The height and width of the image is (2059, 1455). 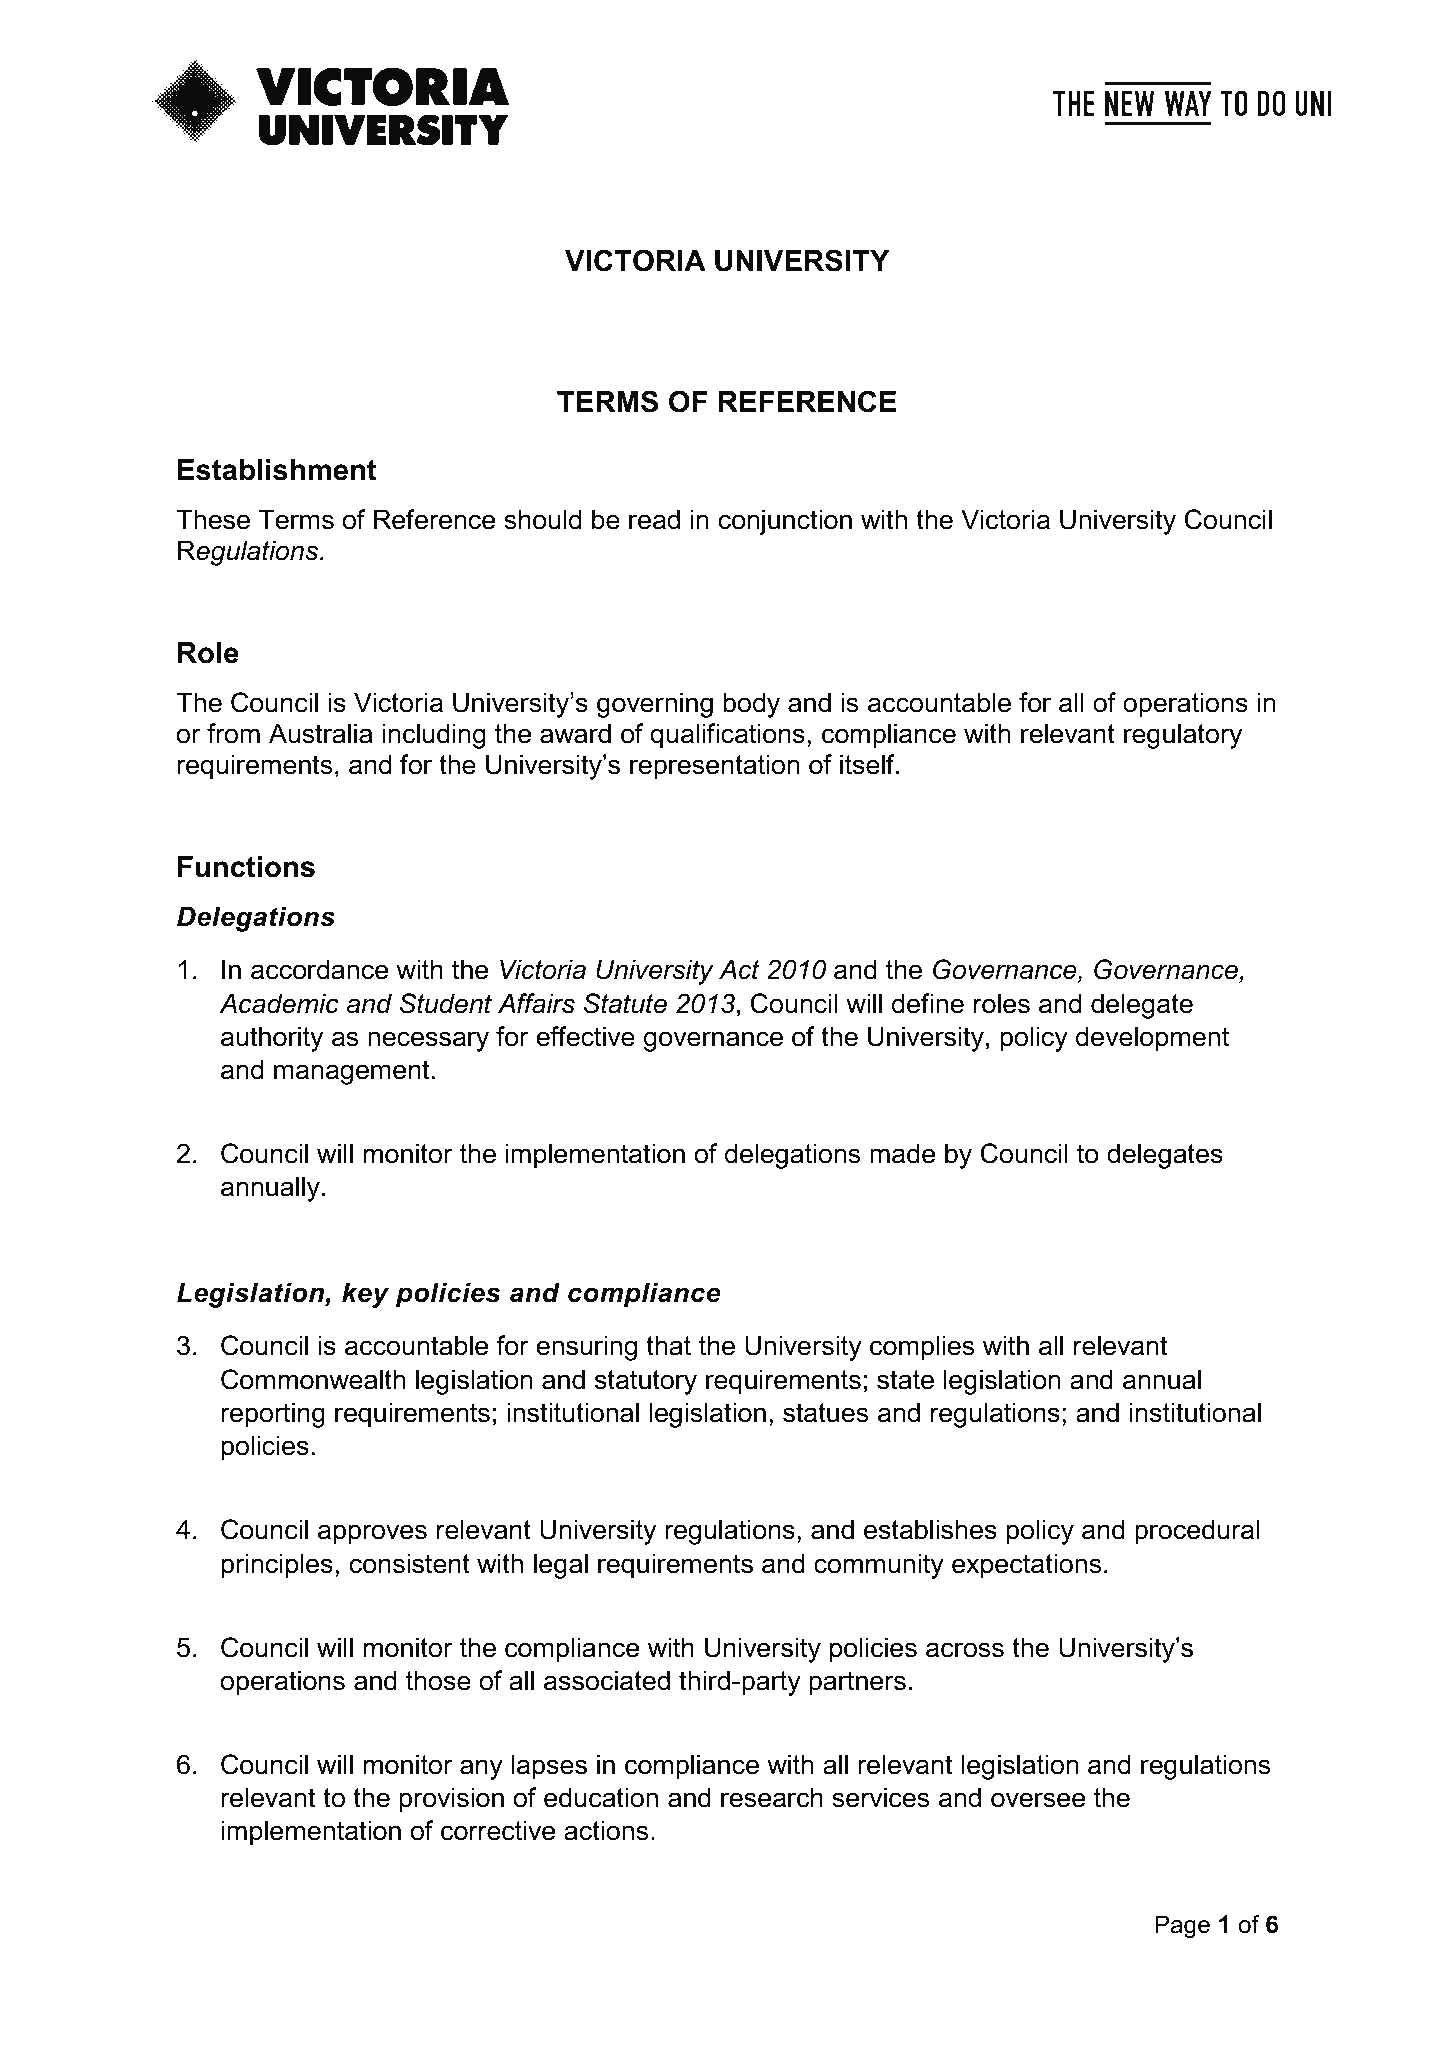 What do you see at coordinates (785, 522) in the image?
I see `conjunction` at bounding box center [785, 522].
